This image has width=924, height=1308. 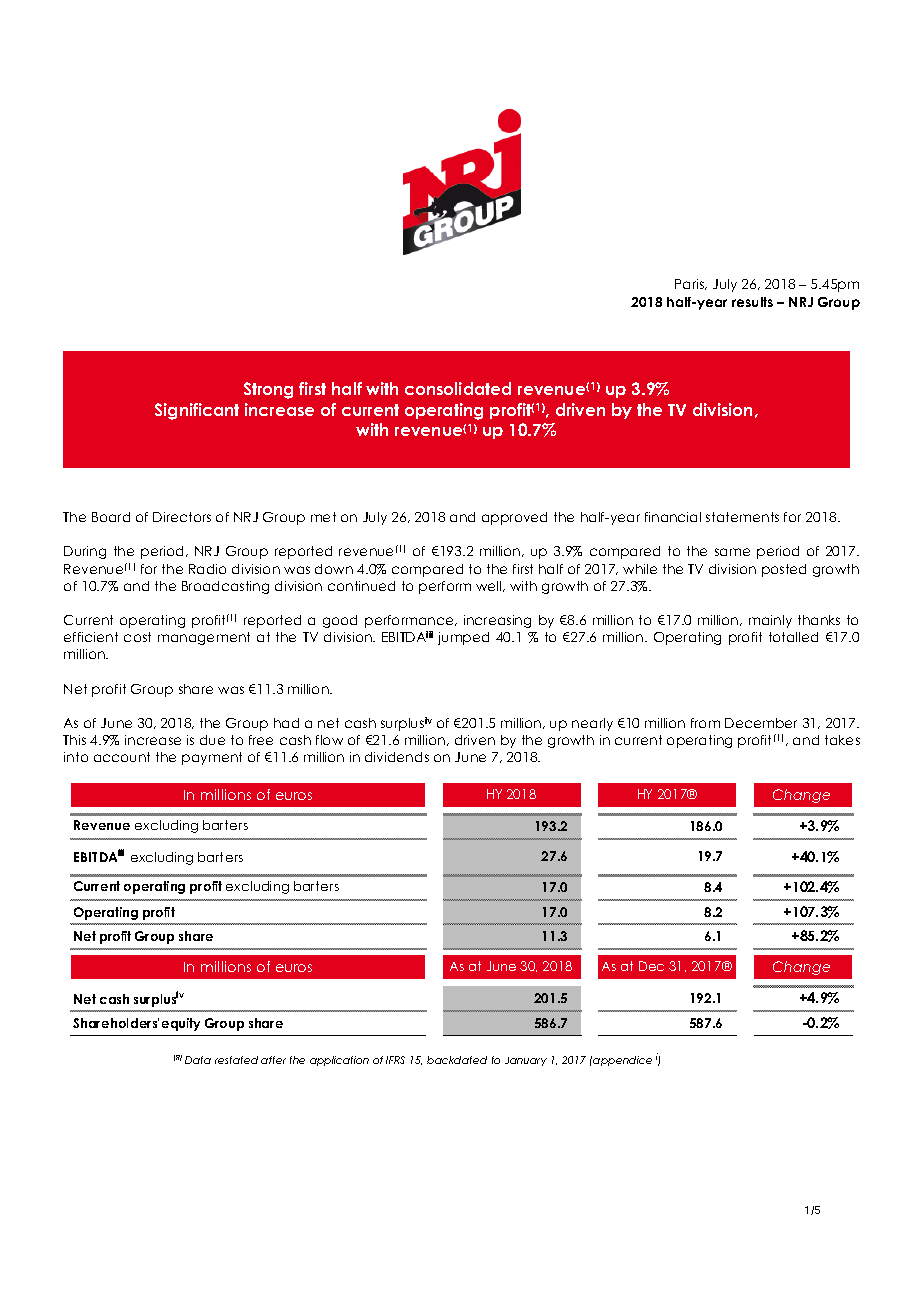 I want to click on totalled, so click(x=793, y=637).
